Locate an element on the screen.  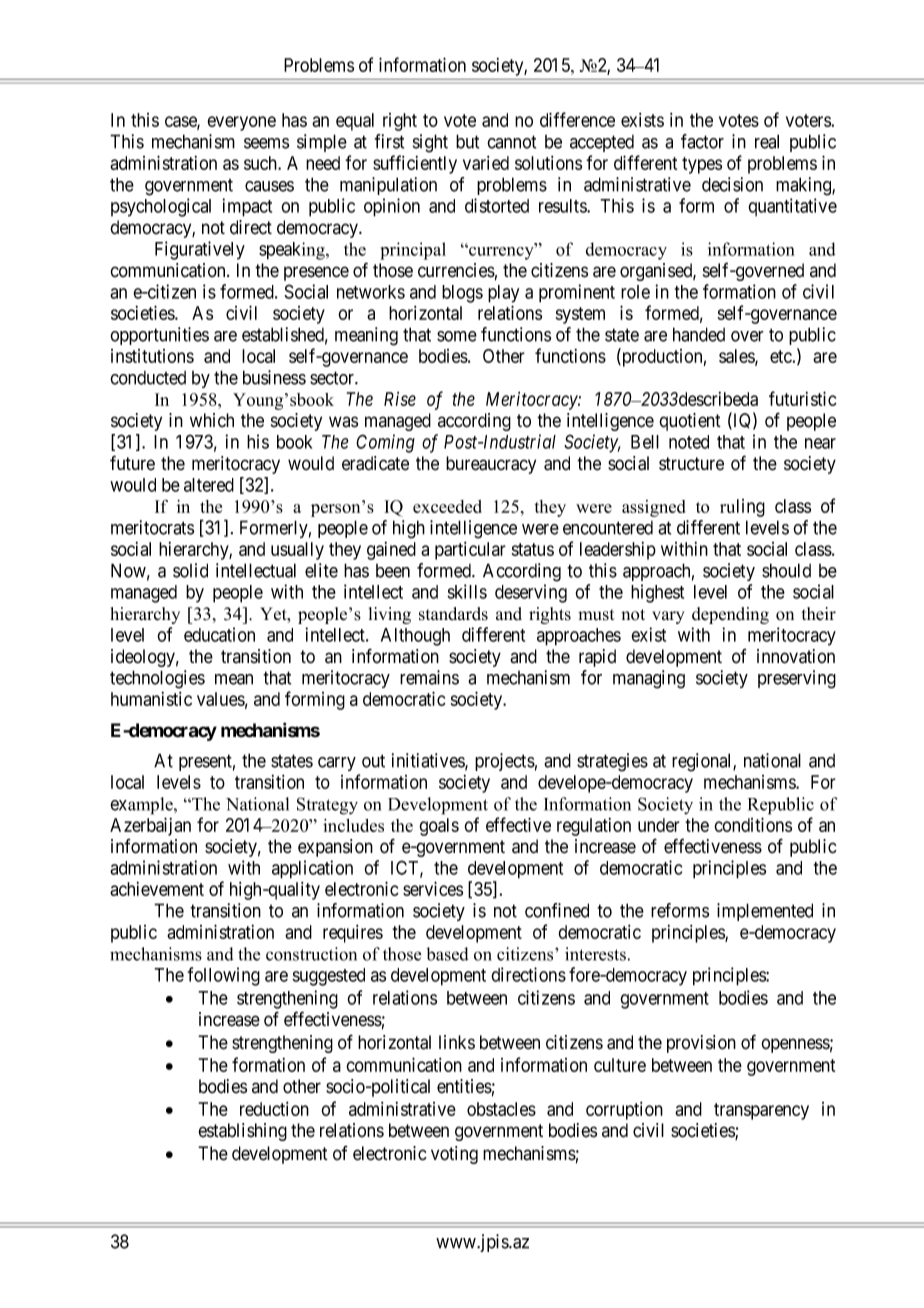
but is located at coordinates (467, 141).
